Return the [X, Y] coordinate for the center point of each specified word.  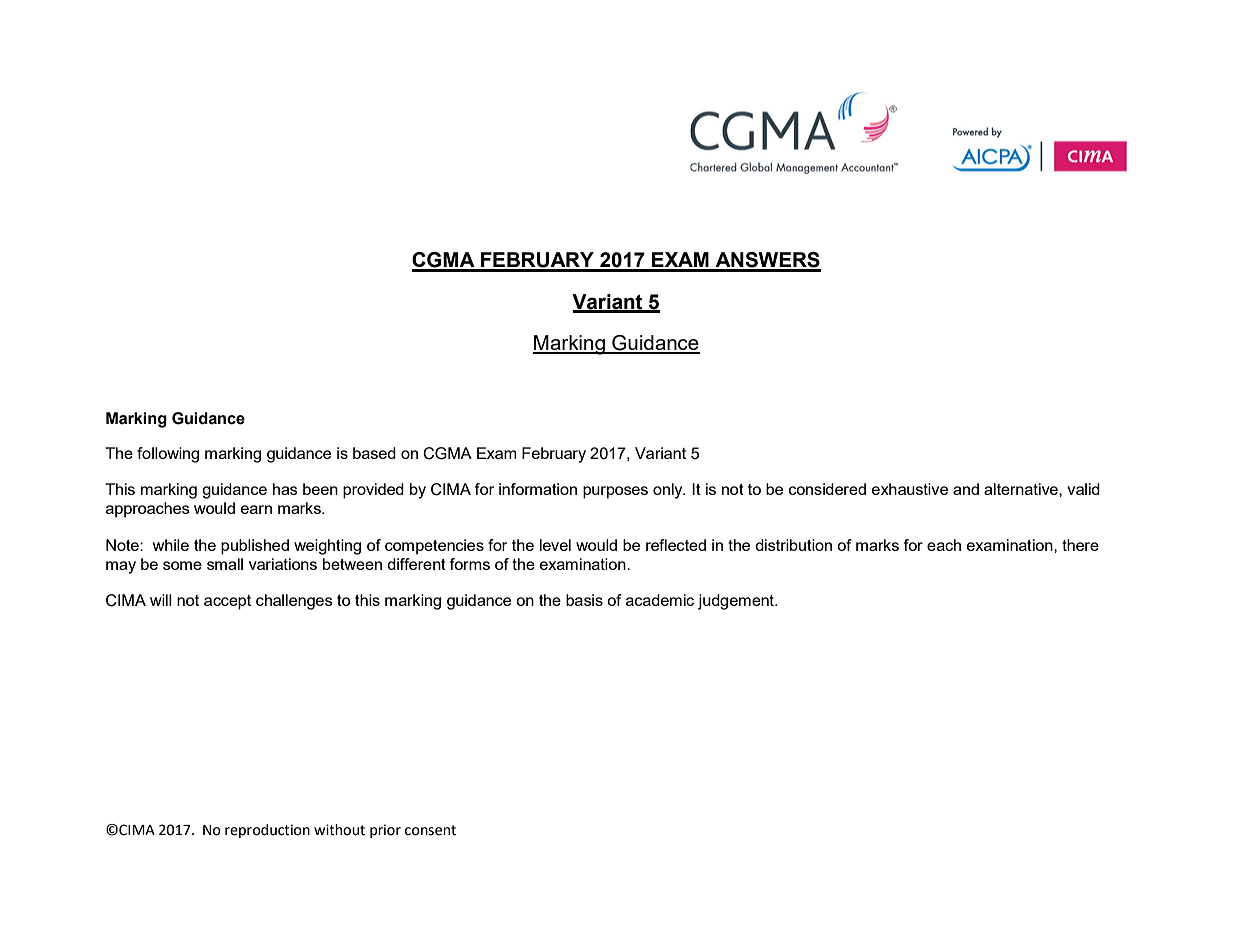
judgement [737, 602]
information [538, 489]
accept [227, 602]
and [966, 489]
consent [430, 830]
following [168, 455]
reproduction [267, 831]
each [944, 545]
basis [584, 600]
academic [660, 600]
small [225, 564]
